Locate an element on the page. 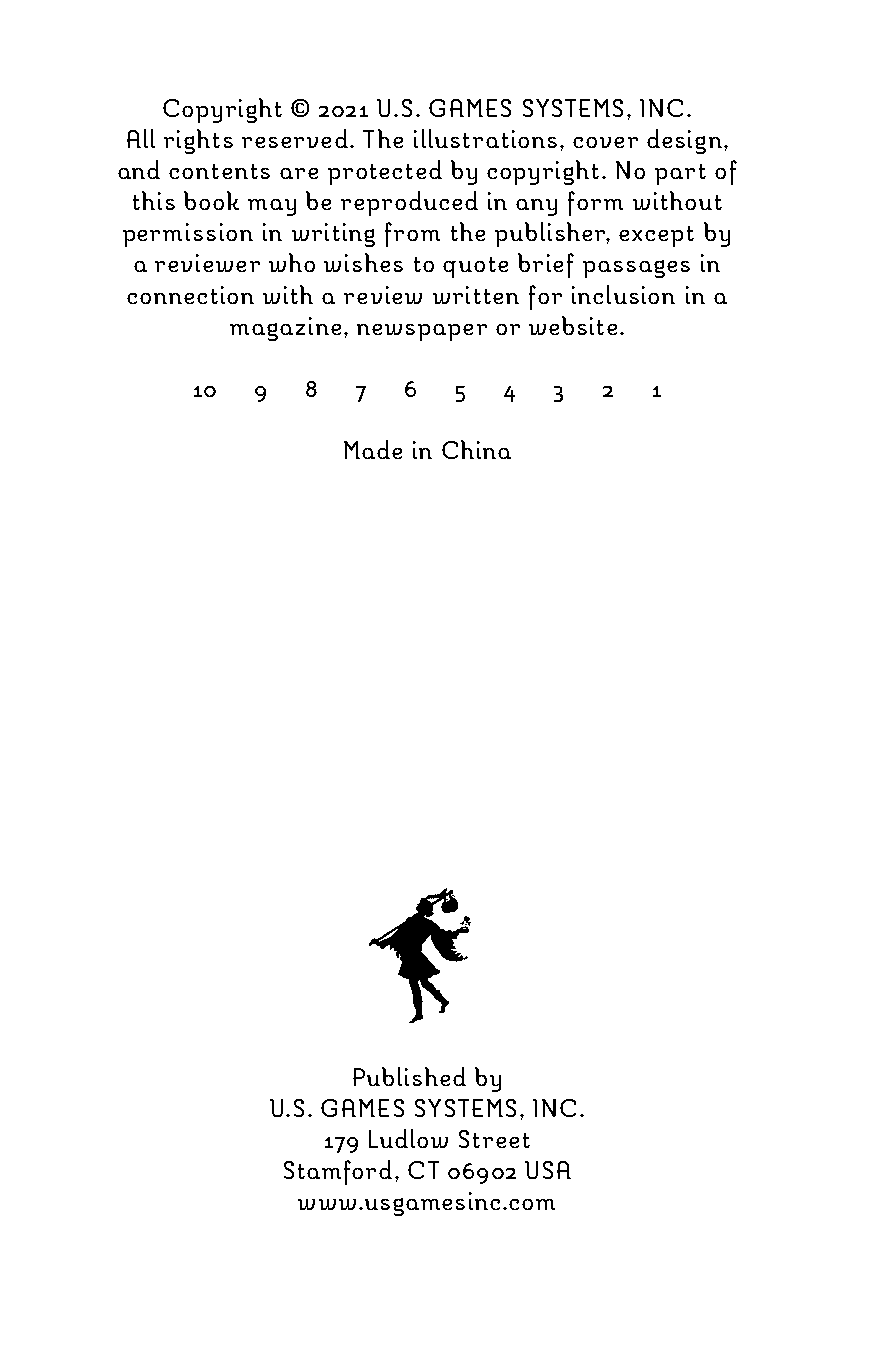 The height and width of the page is (1345, 896). cover is located at coordinates (605, 142).
